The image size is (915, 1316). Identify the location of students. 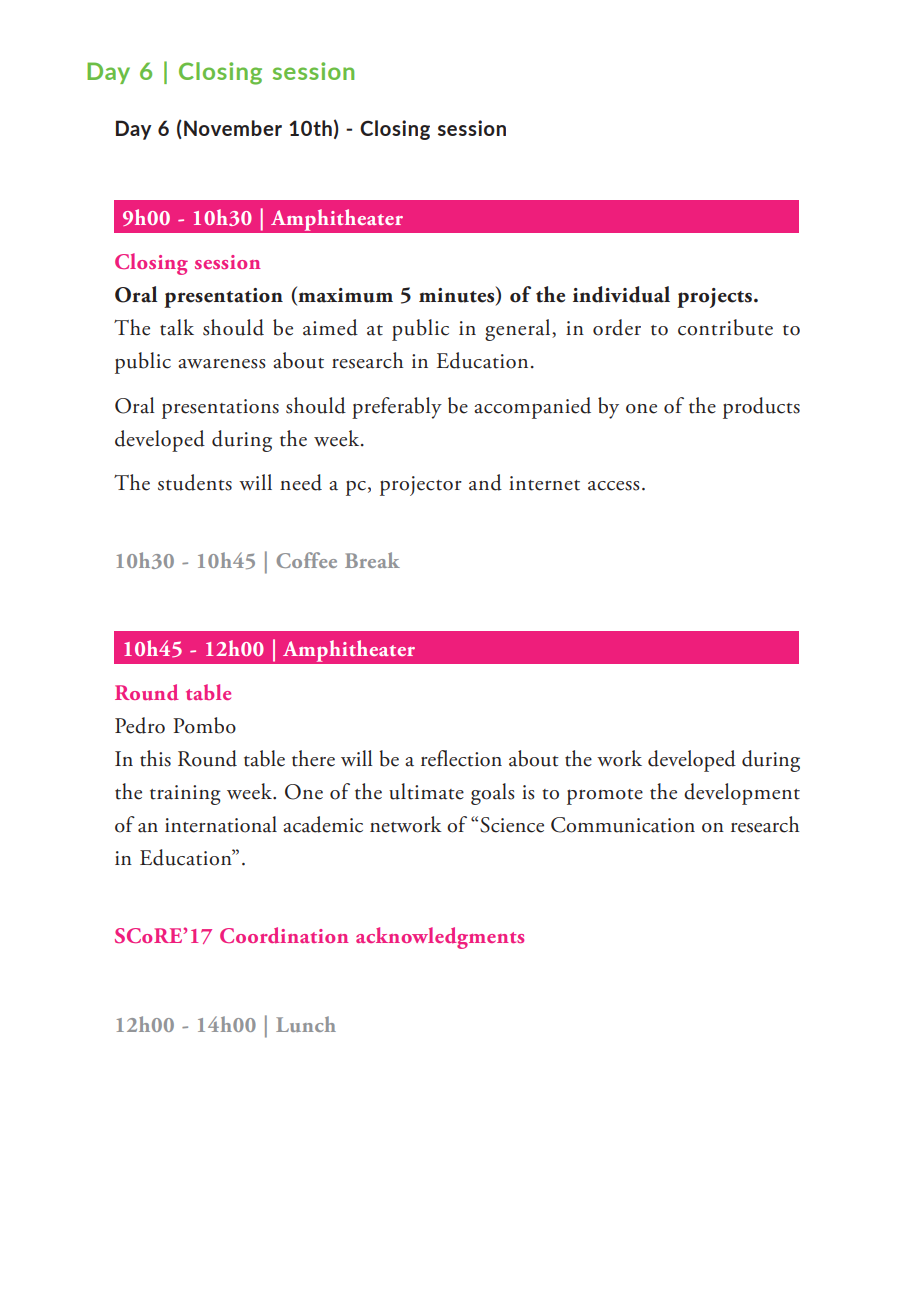
(195, 482).
